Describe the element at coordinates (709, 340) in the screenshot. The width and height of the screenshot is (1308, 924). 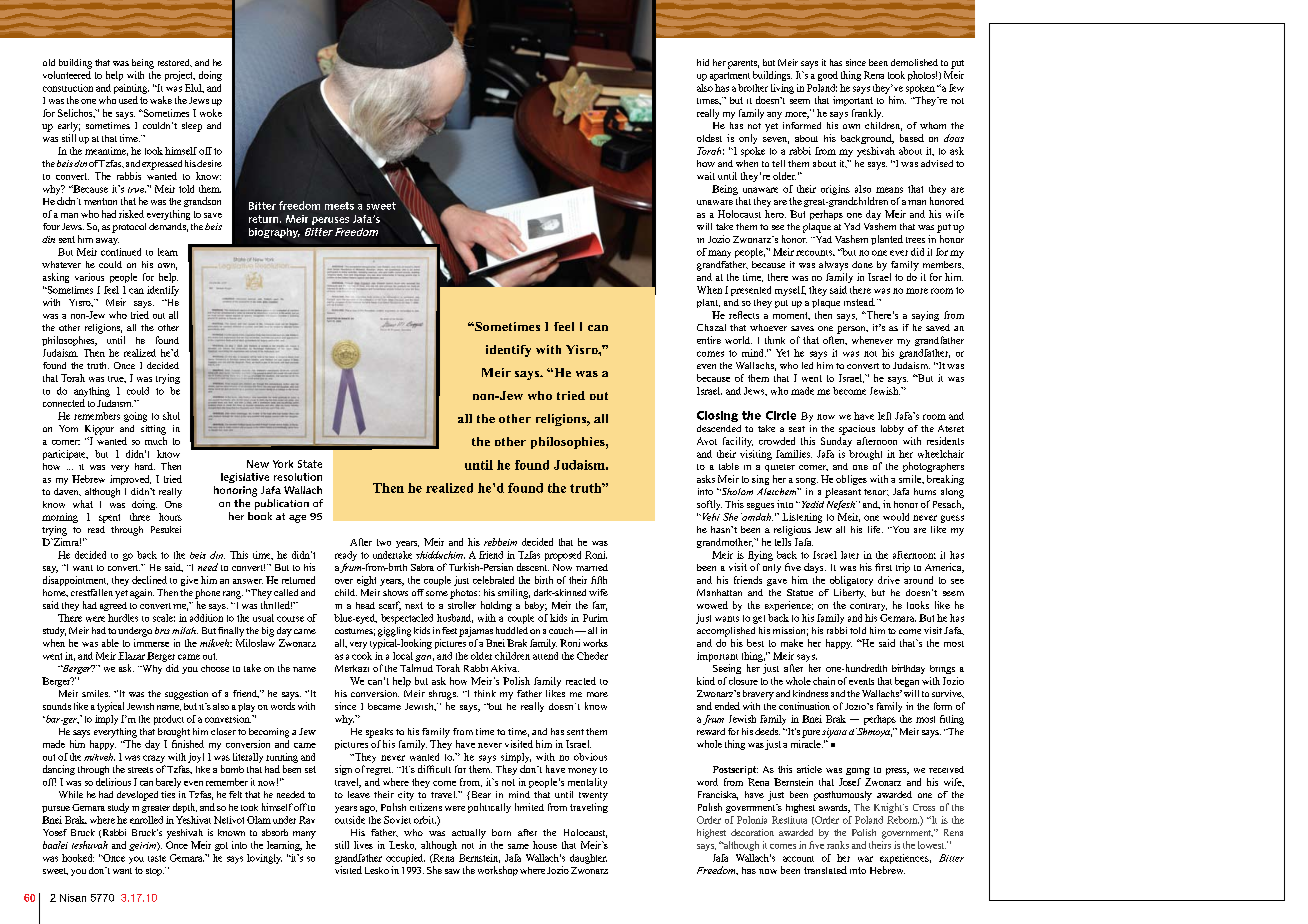
I see `entire` at that location.
